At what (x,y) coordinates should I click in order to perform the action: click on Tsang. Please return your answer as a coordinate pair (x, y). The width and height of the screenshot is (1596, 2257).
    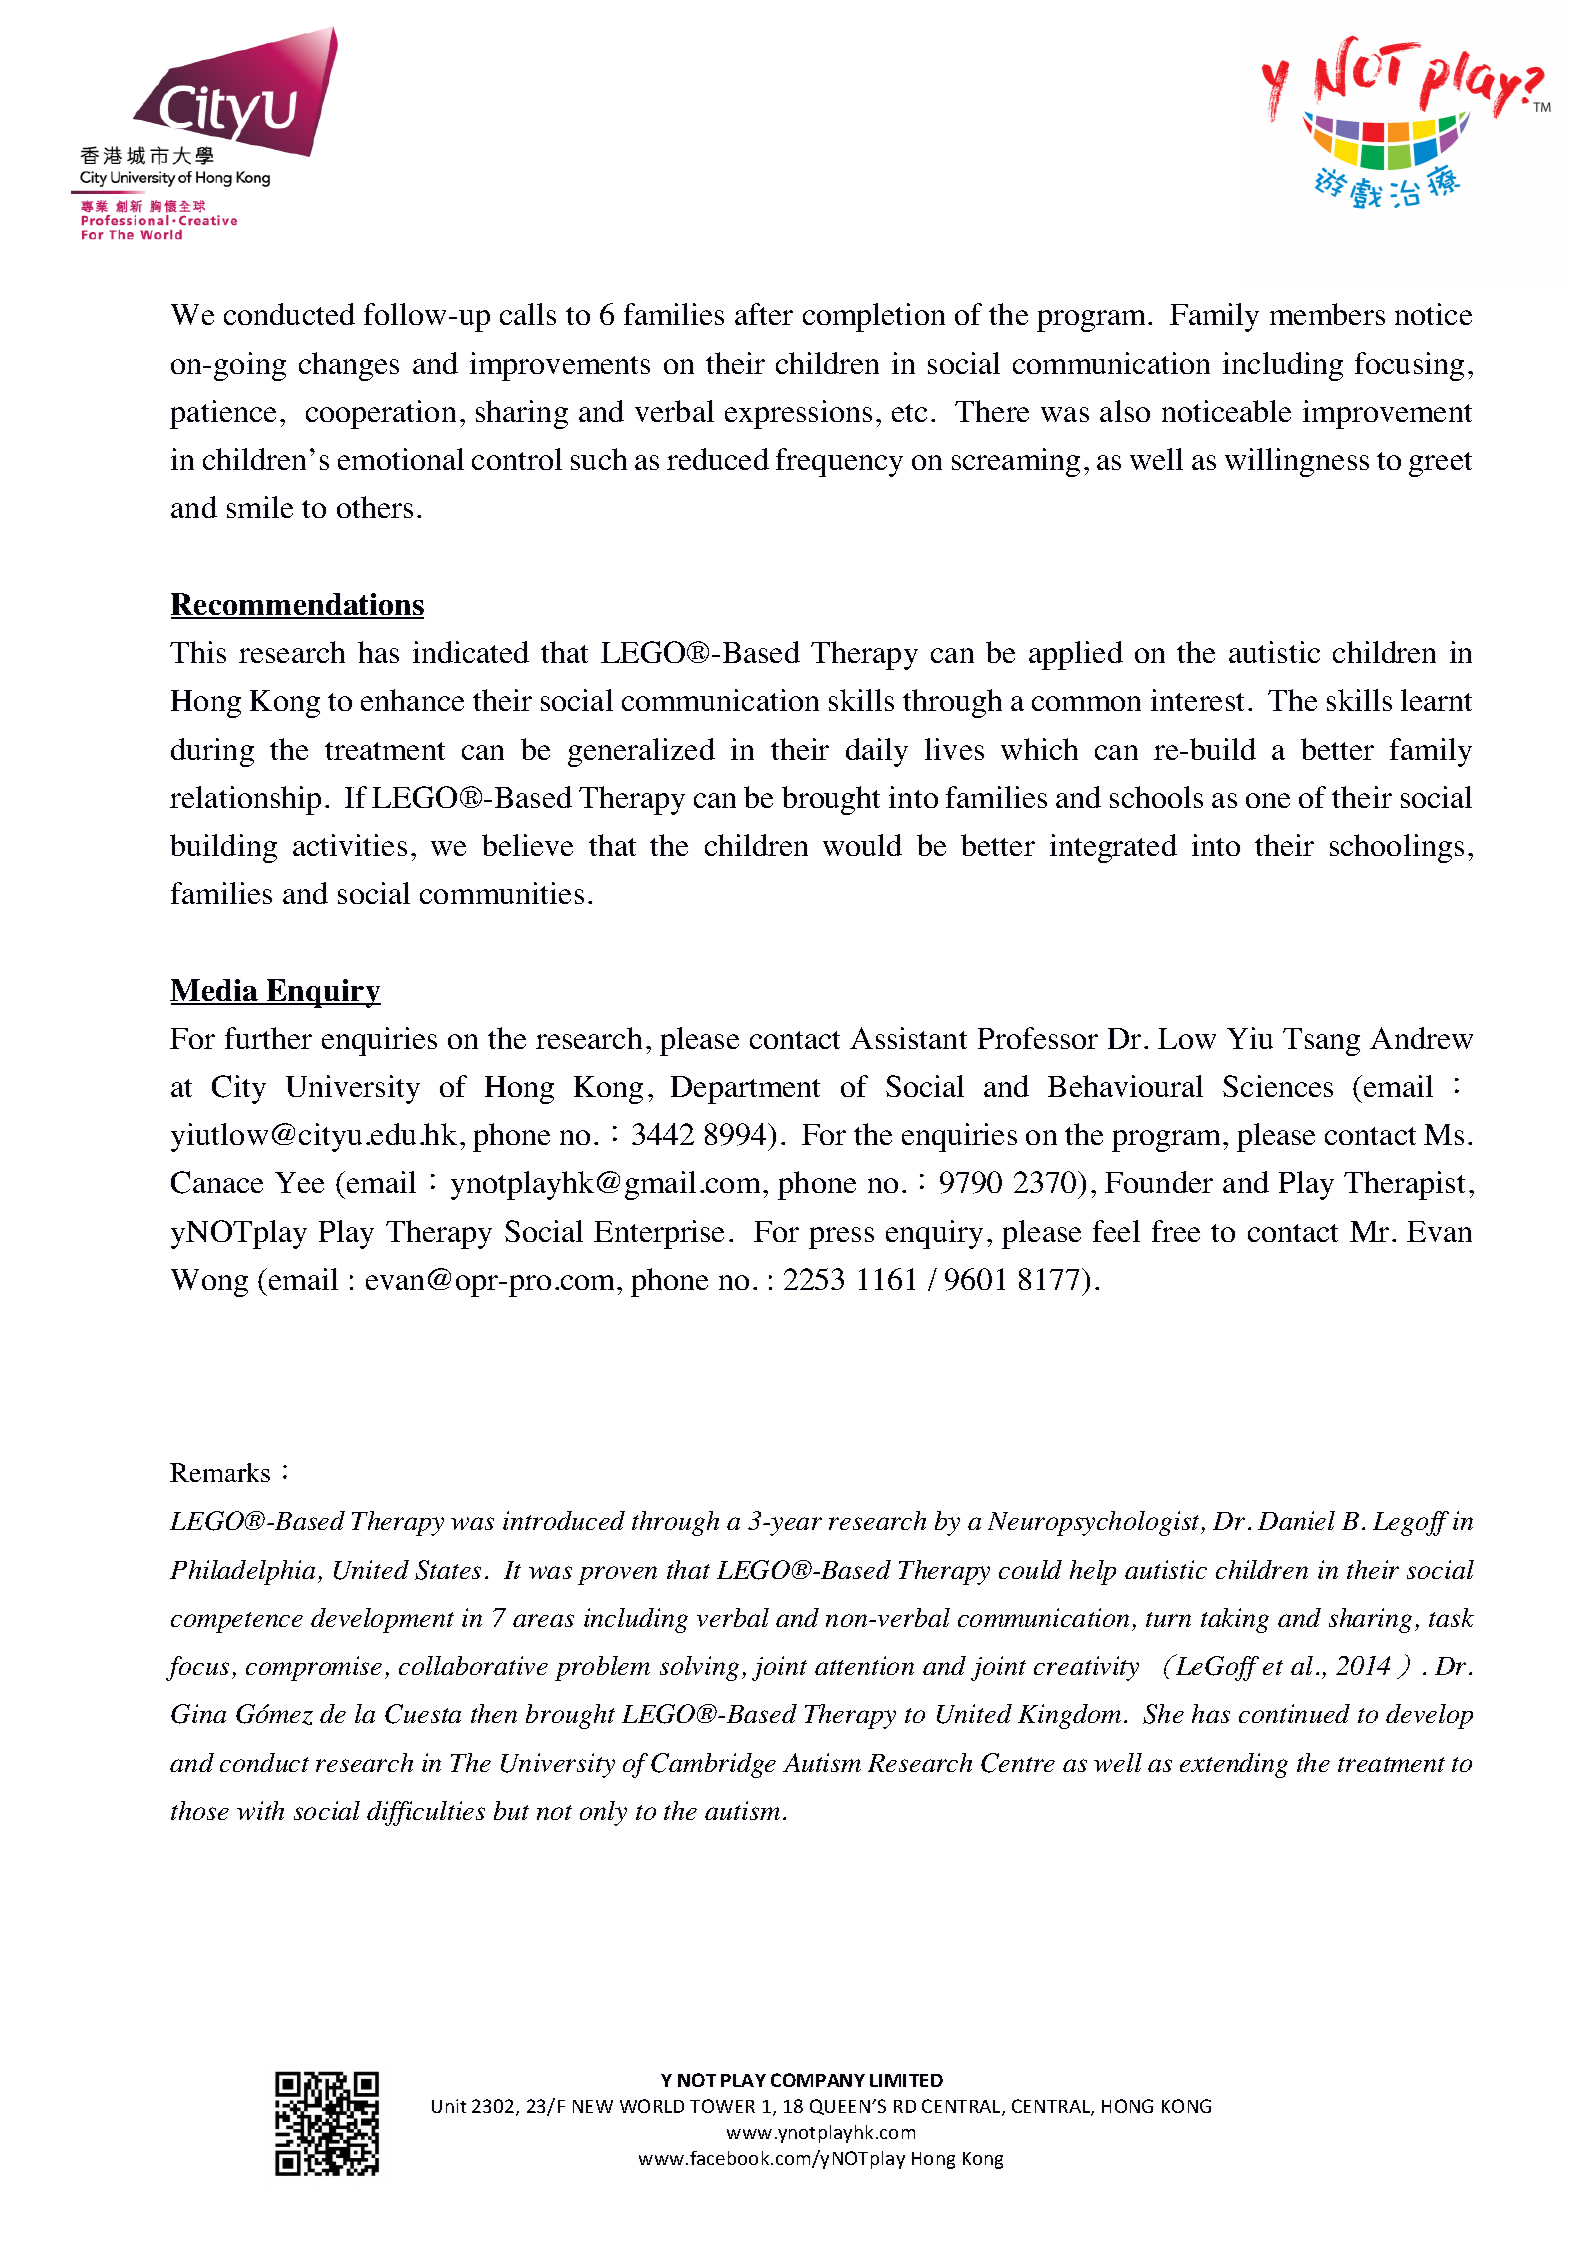
    Looking at the image, I should click on (1321, 1042).
